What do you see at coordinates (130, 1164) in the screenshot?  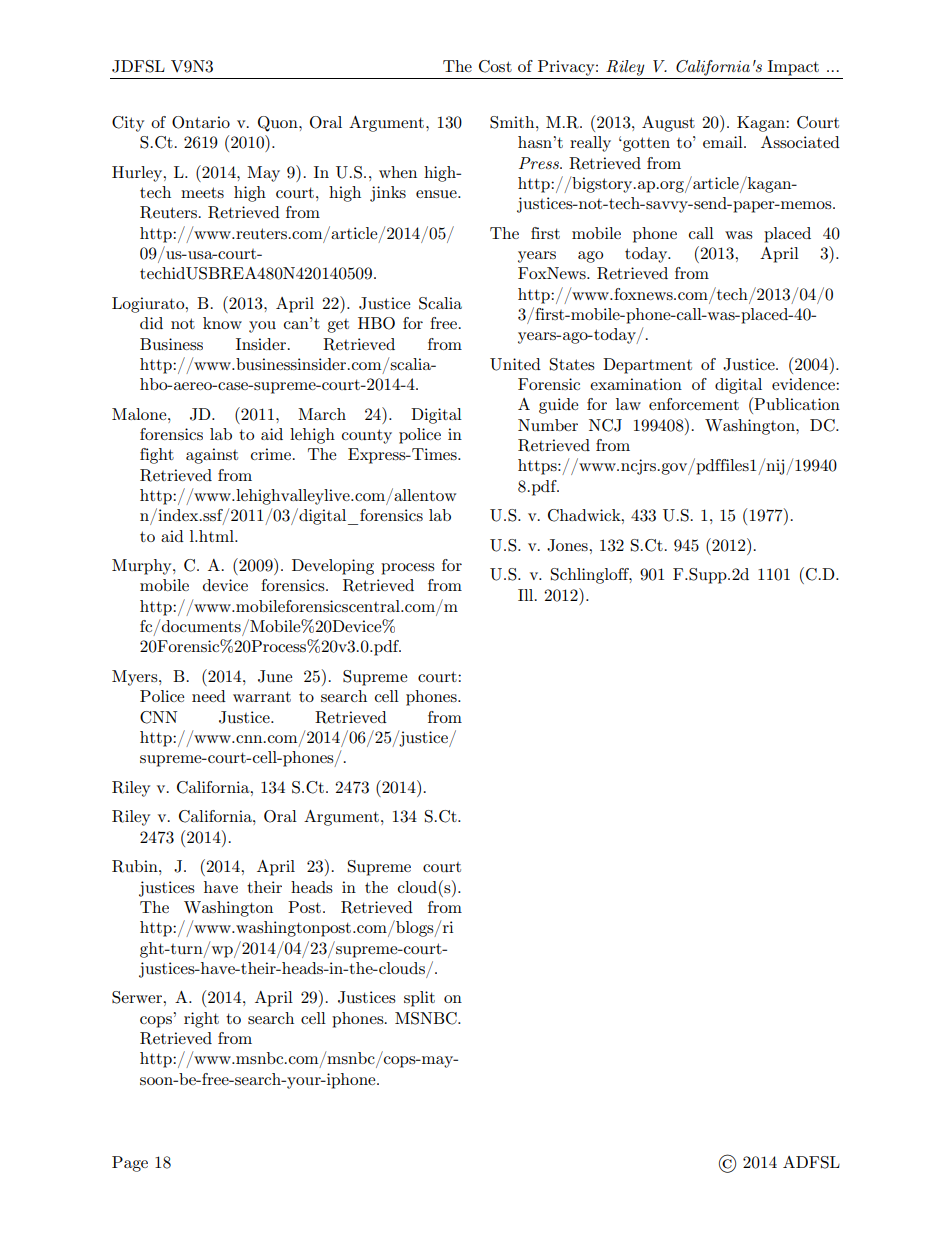 I see `Page` at bounding box center [130, 1164].
